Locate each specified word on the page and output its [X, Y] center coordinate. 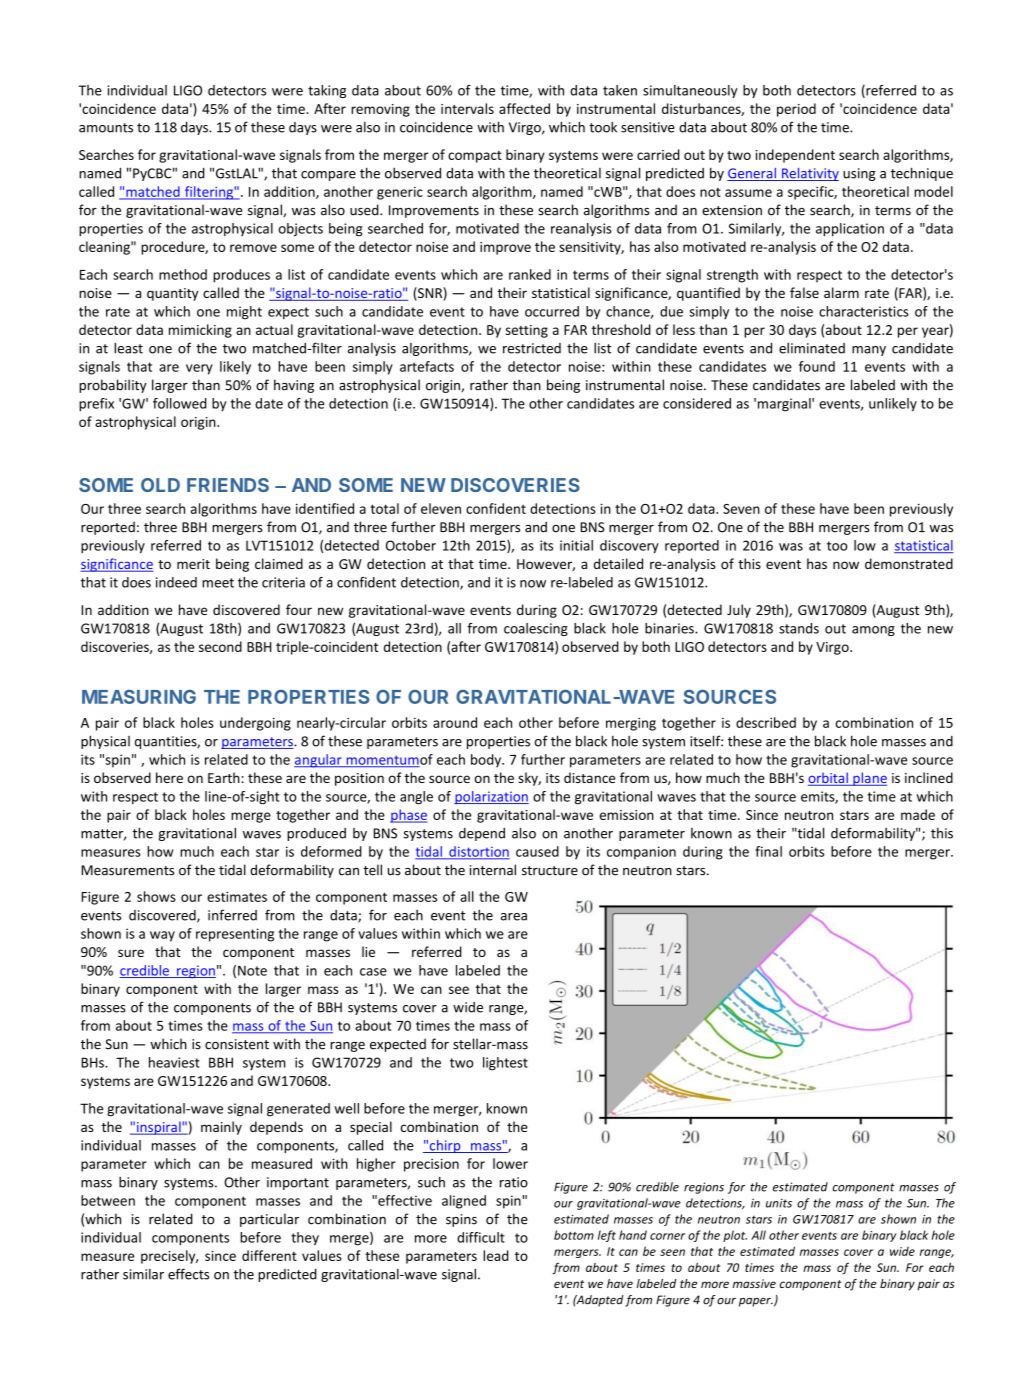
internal [493, 870]
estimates [237, 896]
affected [524, 108]
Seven [741, 509]
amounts [106, 128]
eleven [441, 508]
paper [756, 1302]
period [796, 110]
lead [496, 1255]
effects [188, 1274]
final [768, 851]
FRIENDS [228, 485]
